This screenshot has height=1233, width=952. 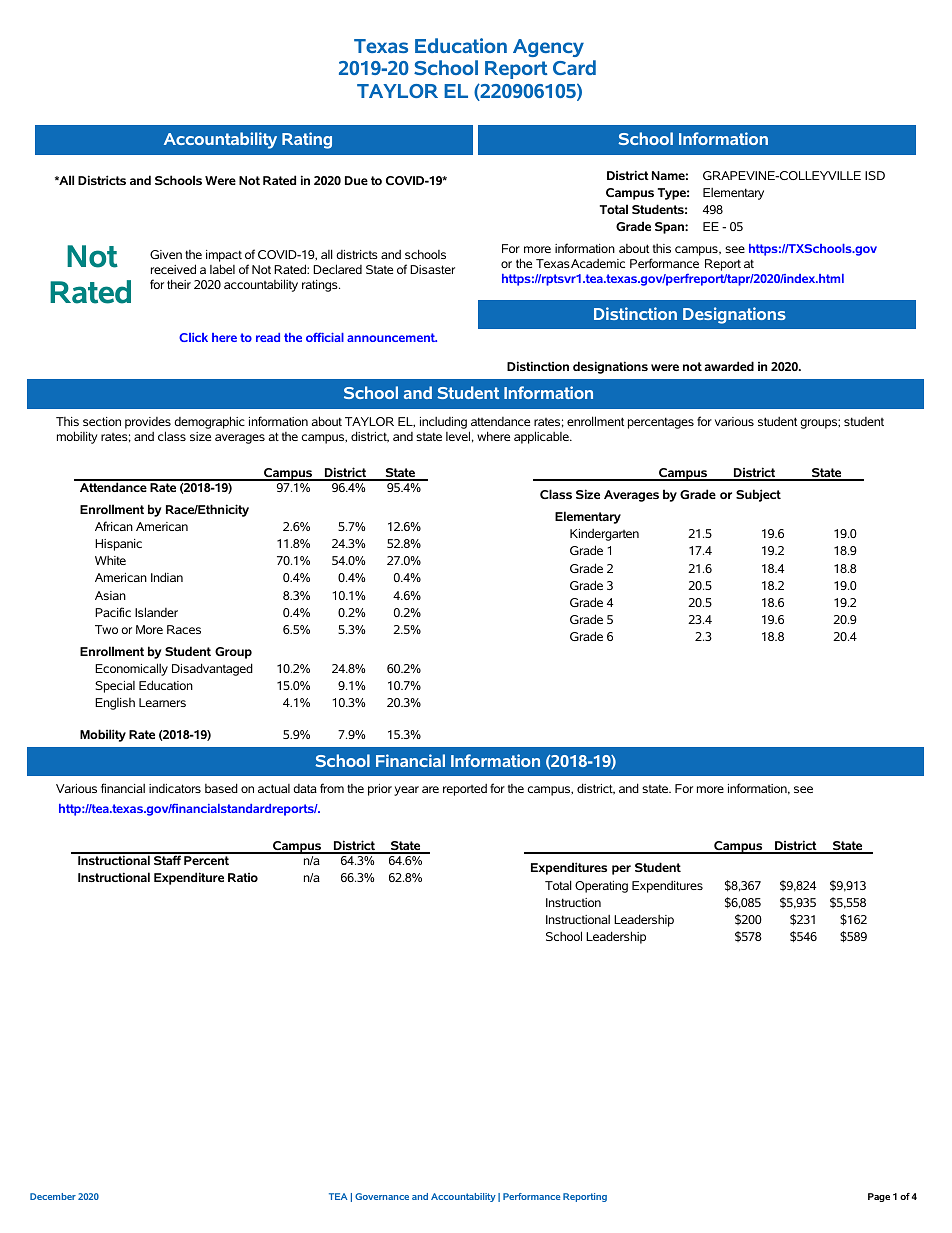 I want to click on indicators, so click(x=175, y=788).
